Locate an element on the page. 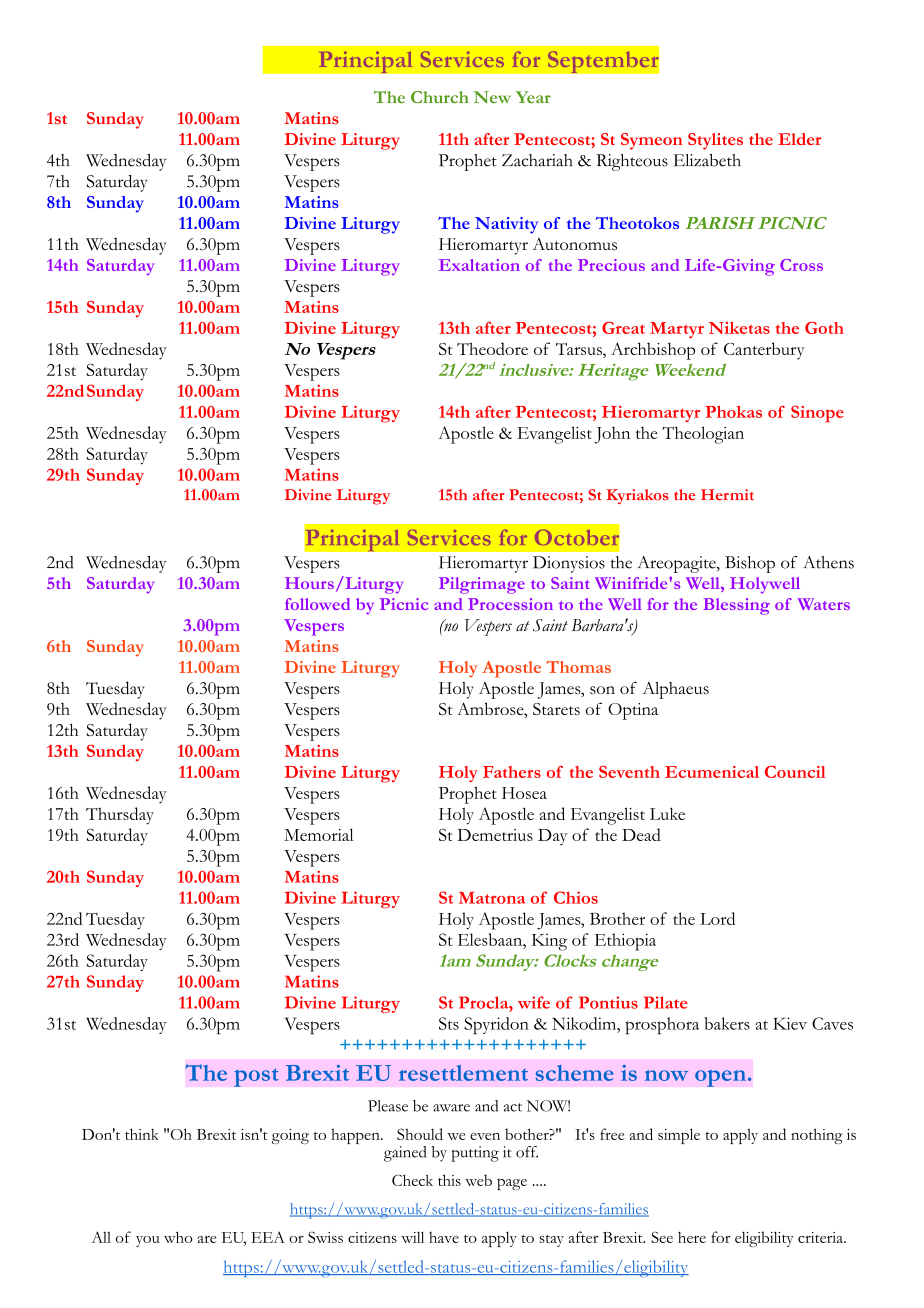 The height and width of the image is (1308, 924). New is located at coordinates (492, 97).
